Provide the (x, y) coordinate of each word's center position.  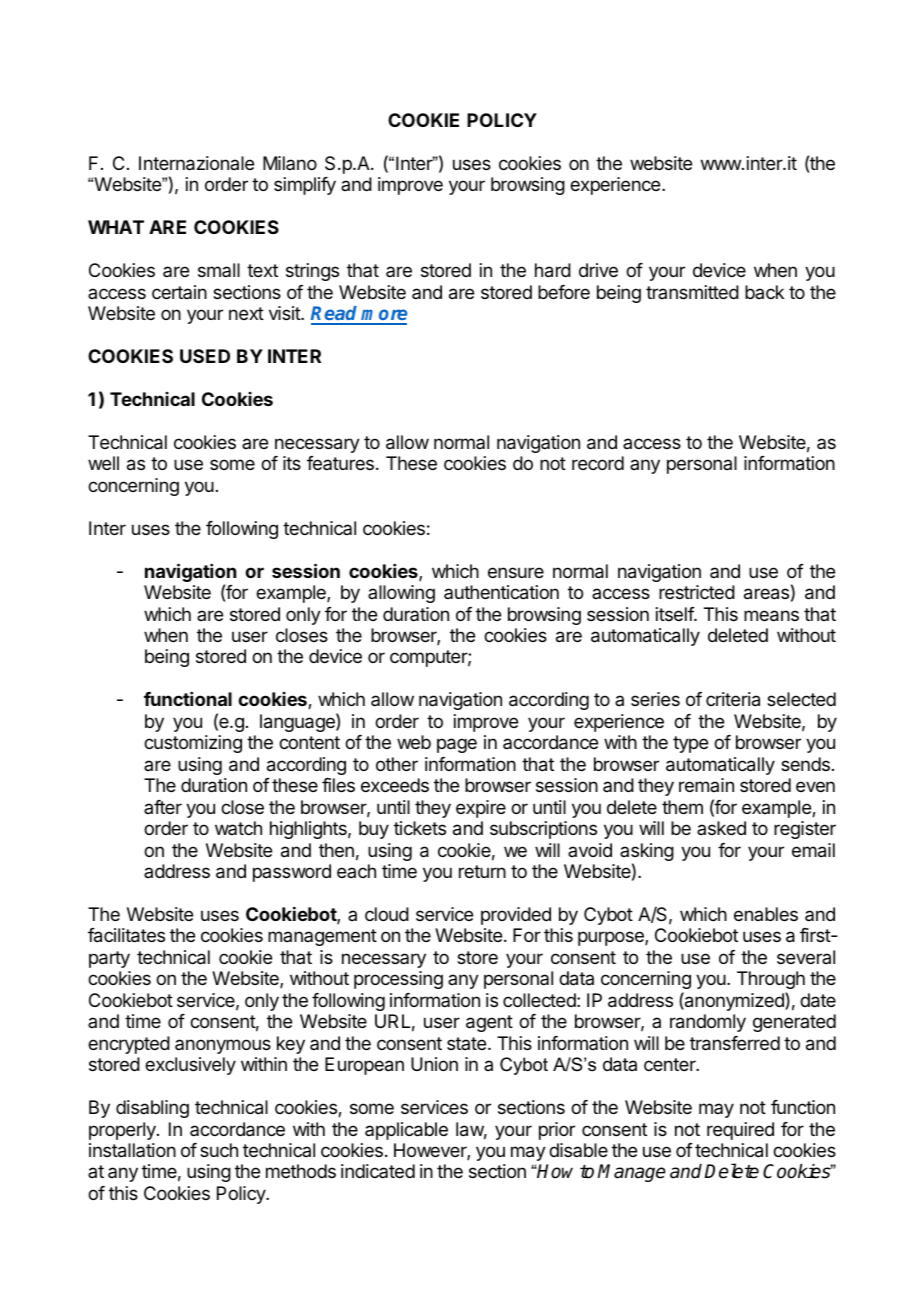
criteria (733, 699)
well (103, 463)
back (764, 292)
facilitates (126, 935)
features (340, 463)
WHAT (116, 227)
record (598, 463)
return (482, 871)
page (457, 745)
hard (553, 270)
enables (766, 914)
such (219, 1150)
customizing (193, 744)
